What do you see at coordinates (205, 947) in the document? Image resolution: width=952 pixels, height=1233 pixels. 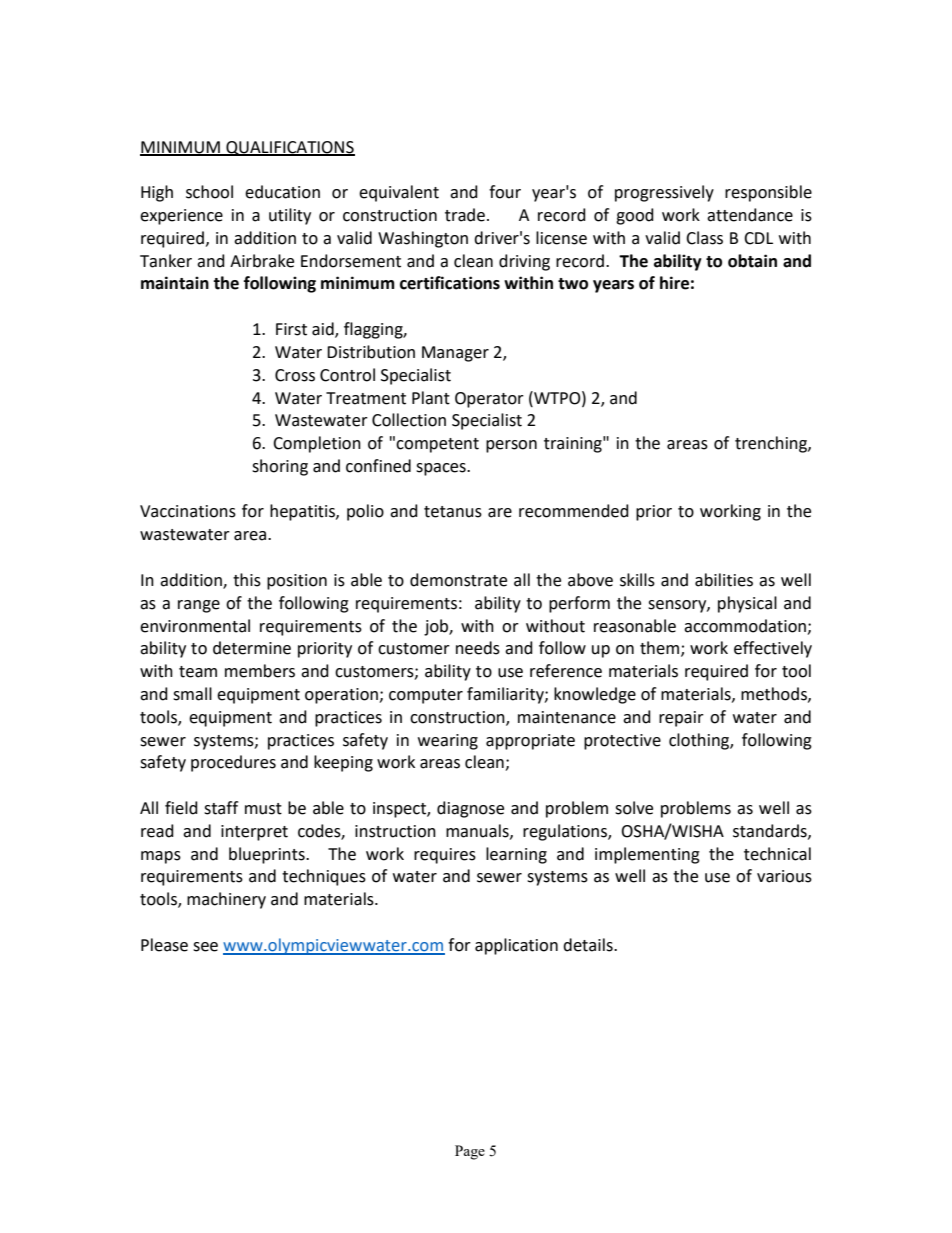 I see `see` at bounding box center [205, 947].
